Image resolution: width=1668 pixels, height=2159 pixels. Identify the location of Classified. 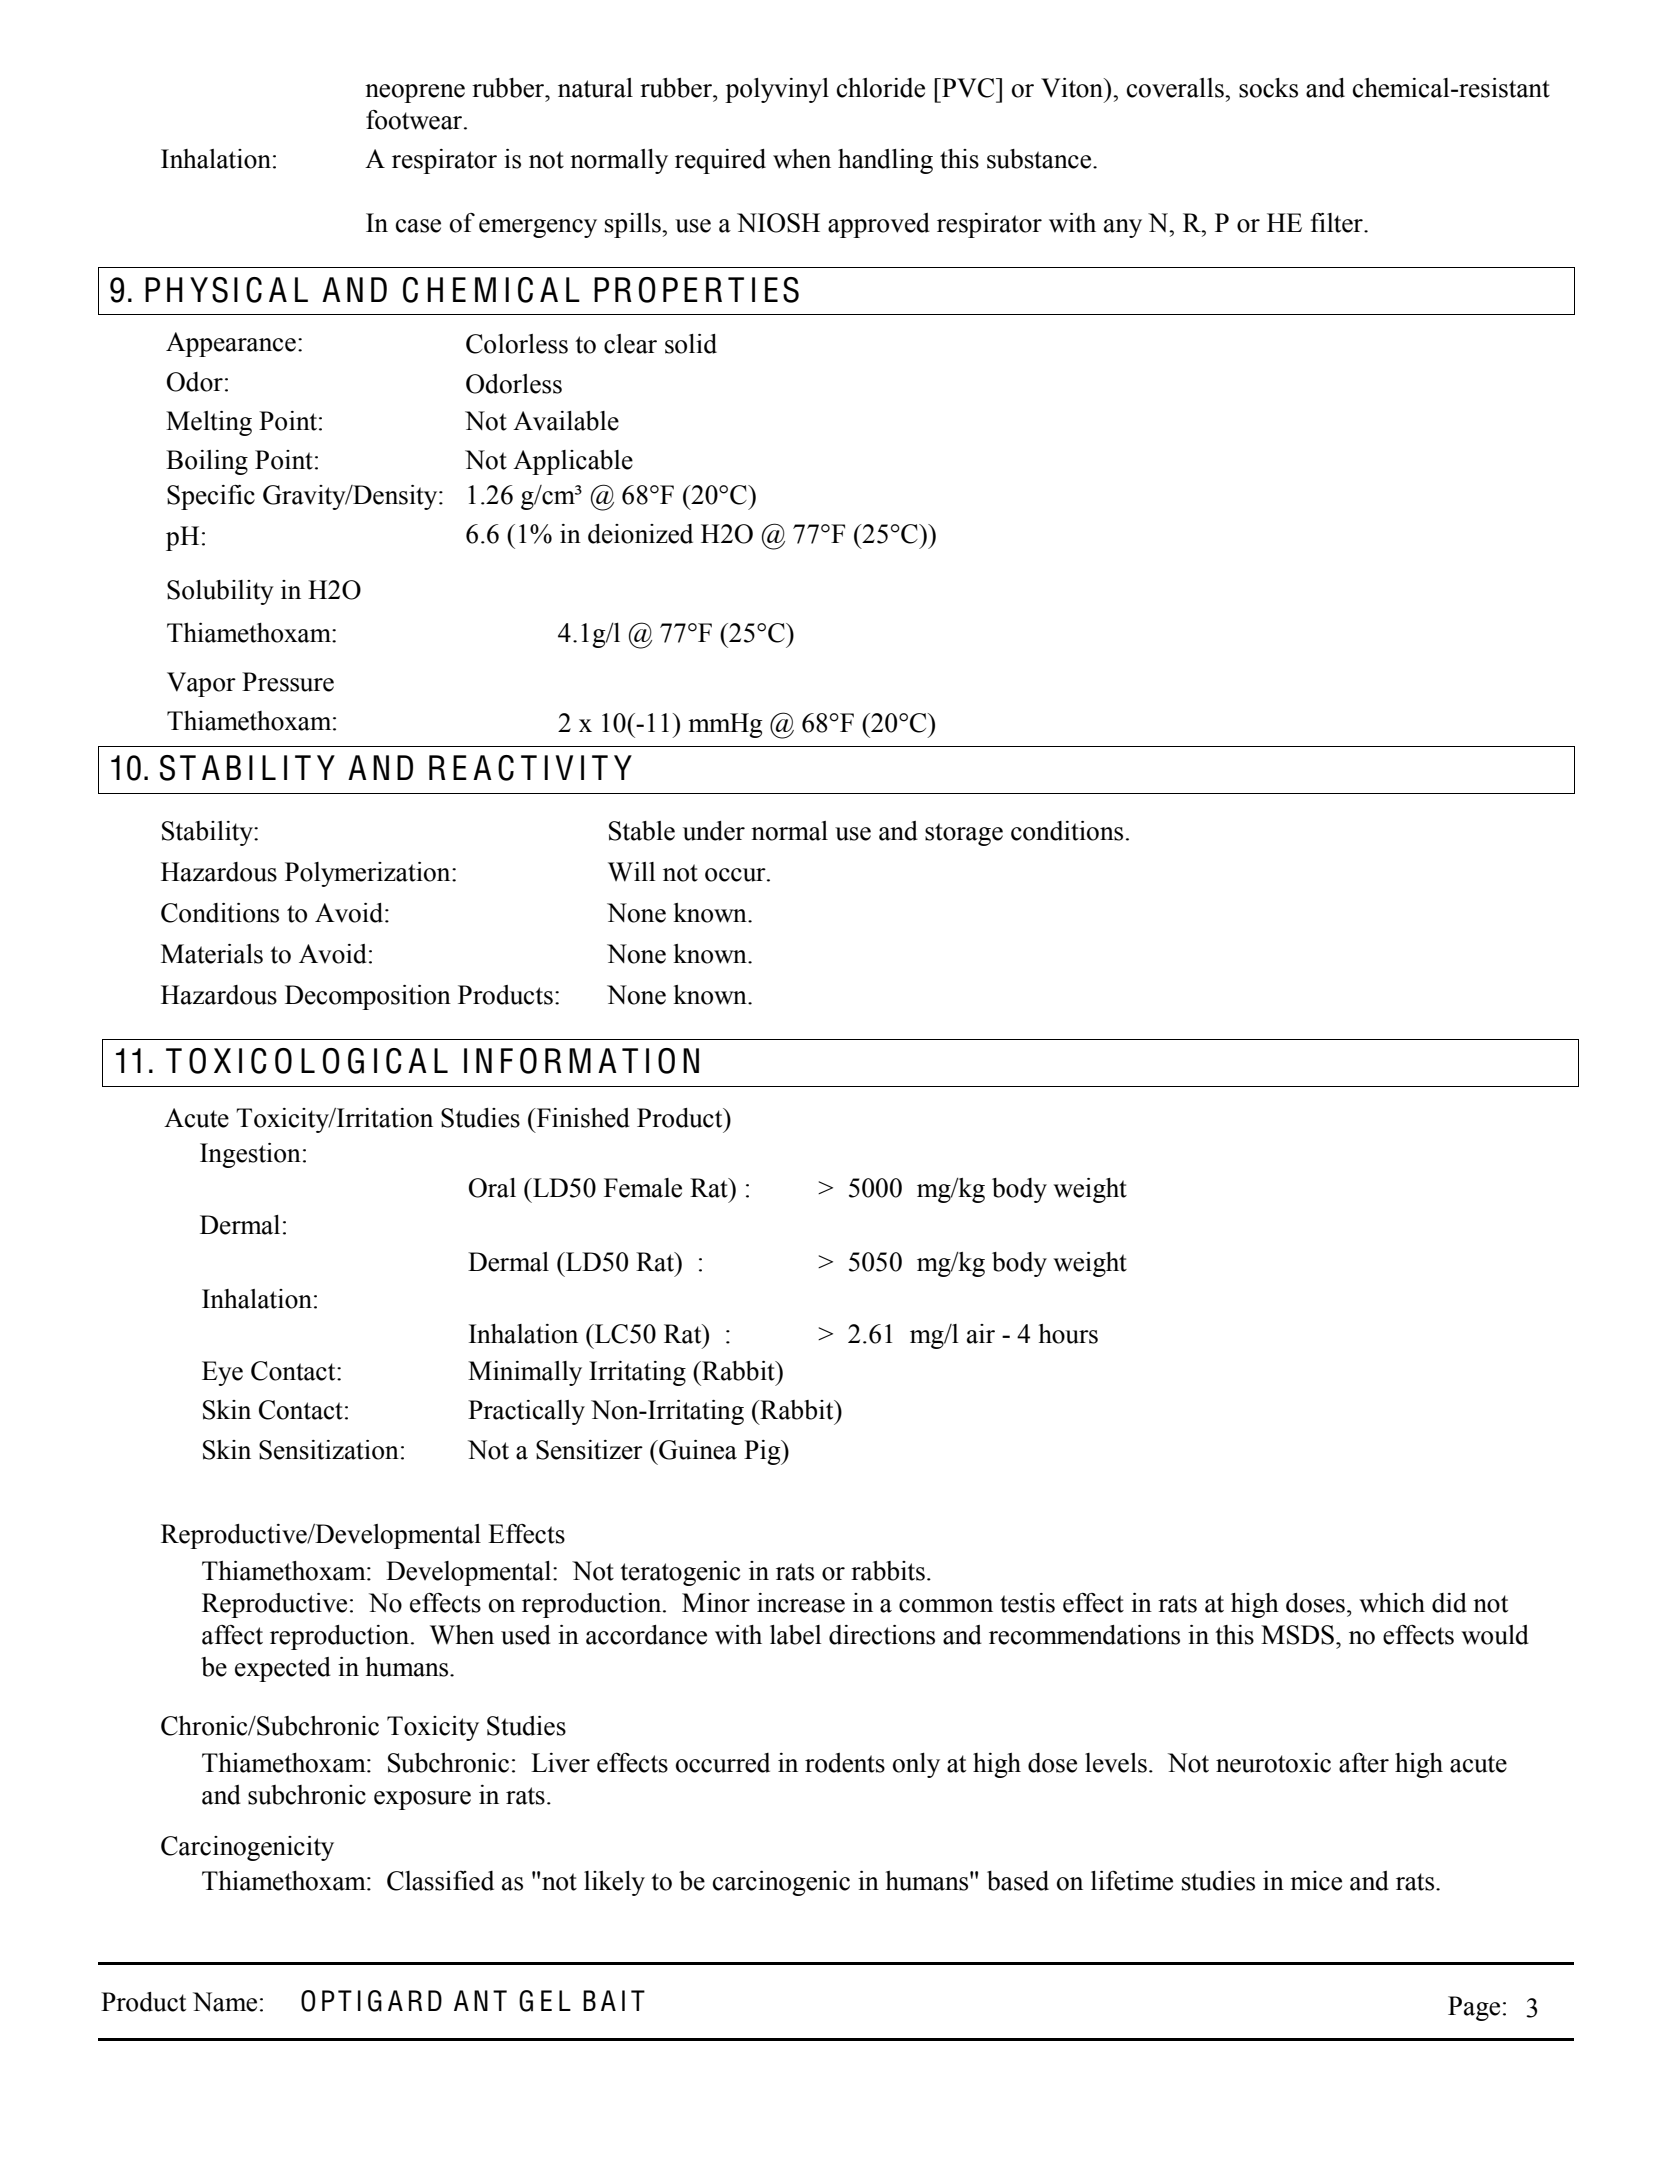
(440, 1880).
